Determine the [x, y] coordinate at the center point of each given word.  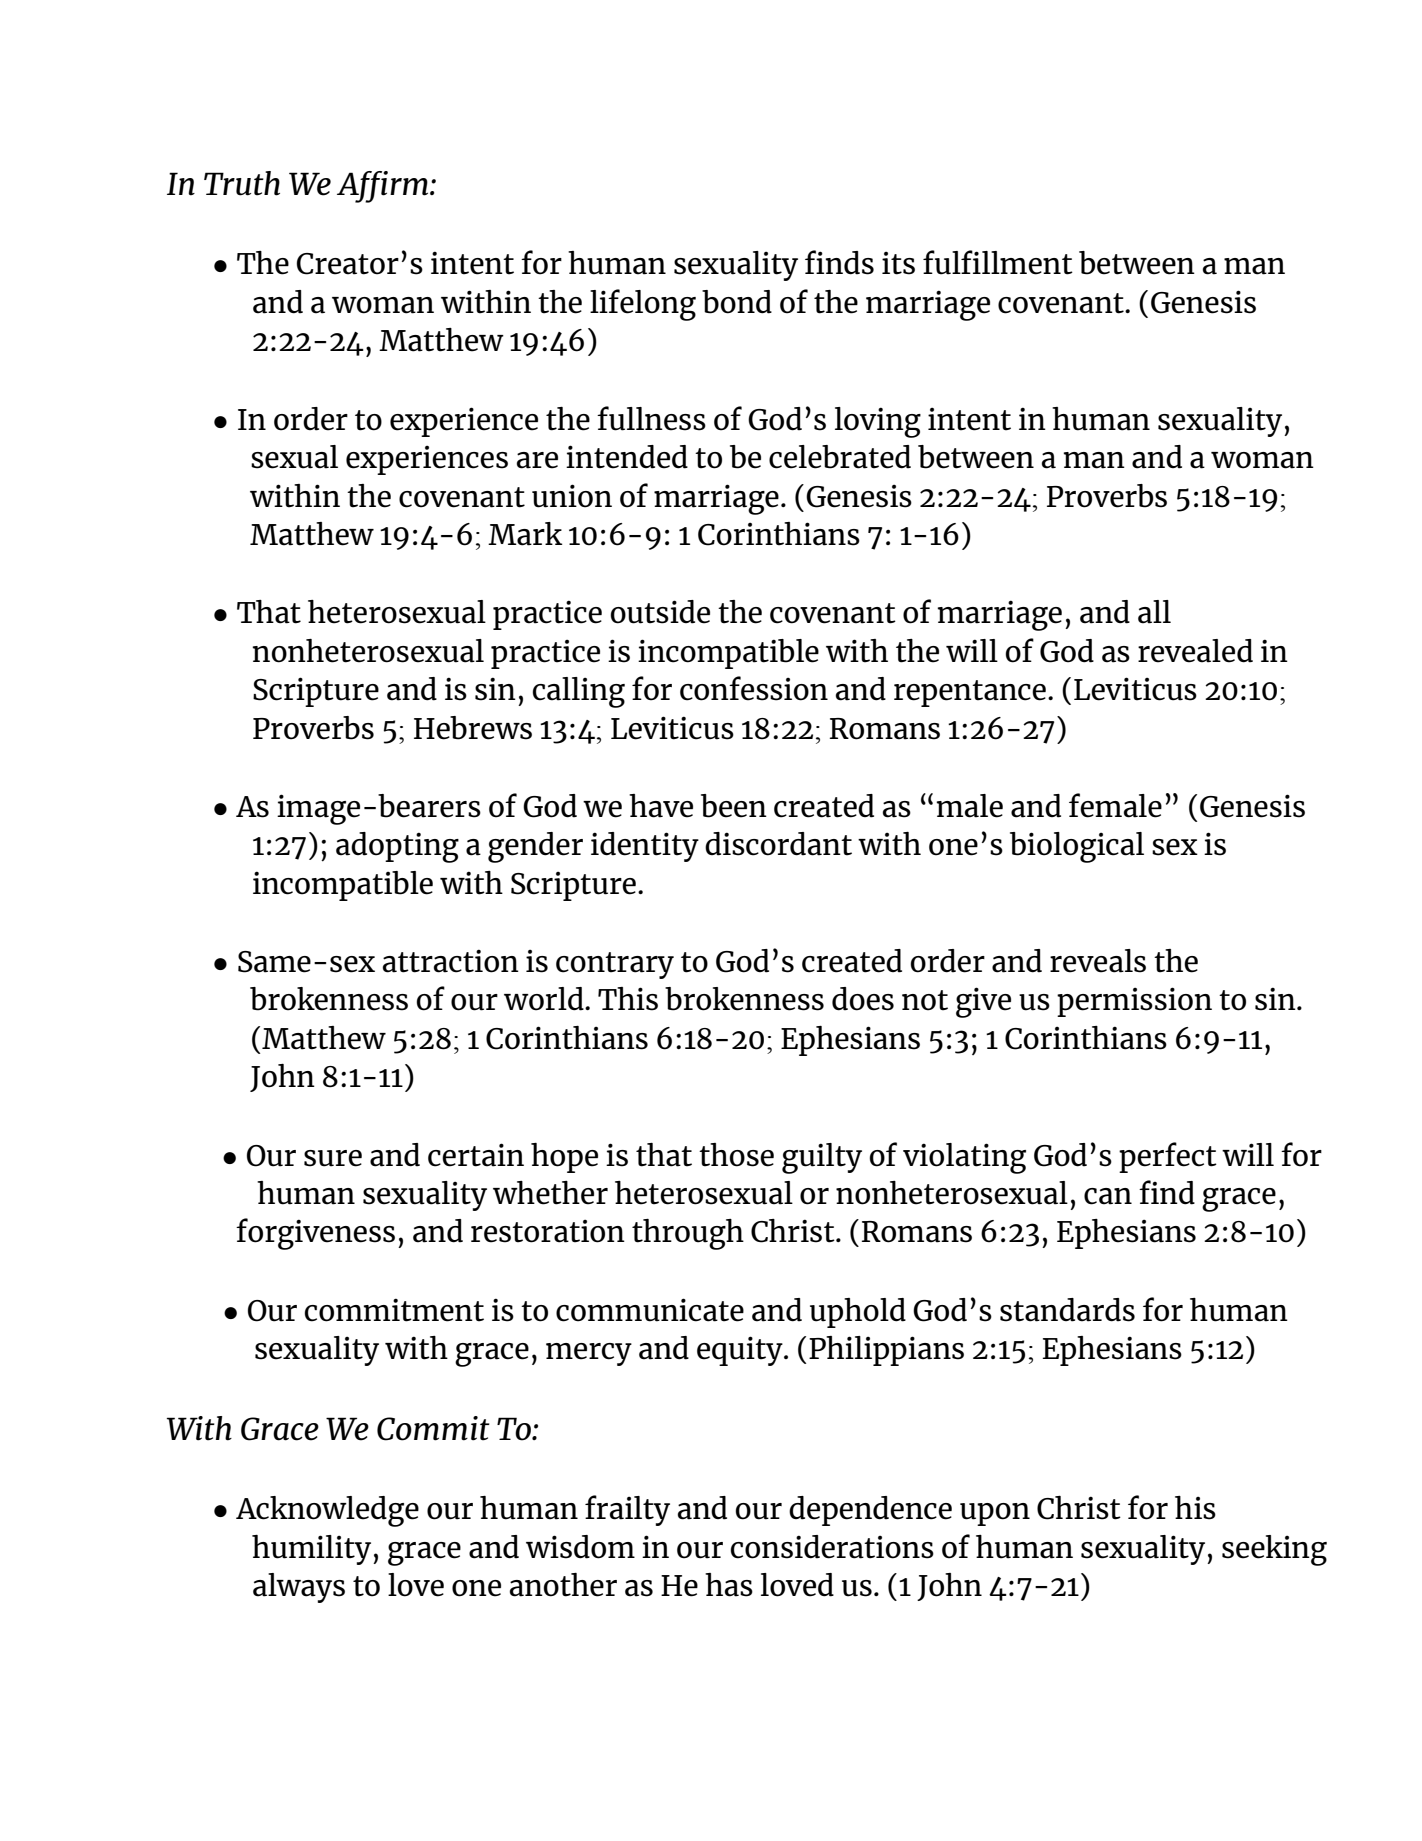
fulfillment [998, 262]
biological [1077, 847]
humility [313, 1550]
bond [737, 302]
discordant [778, 844]
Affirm [384, 187]
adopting [397, 847]
